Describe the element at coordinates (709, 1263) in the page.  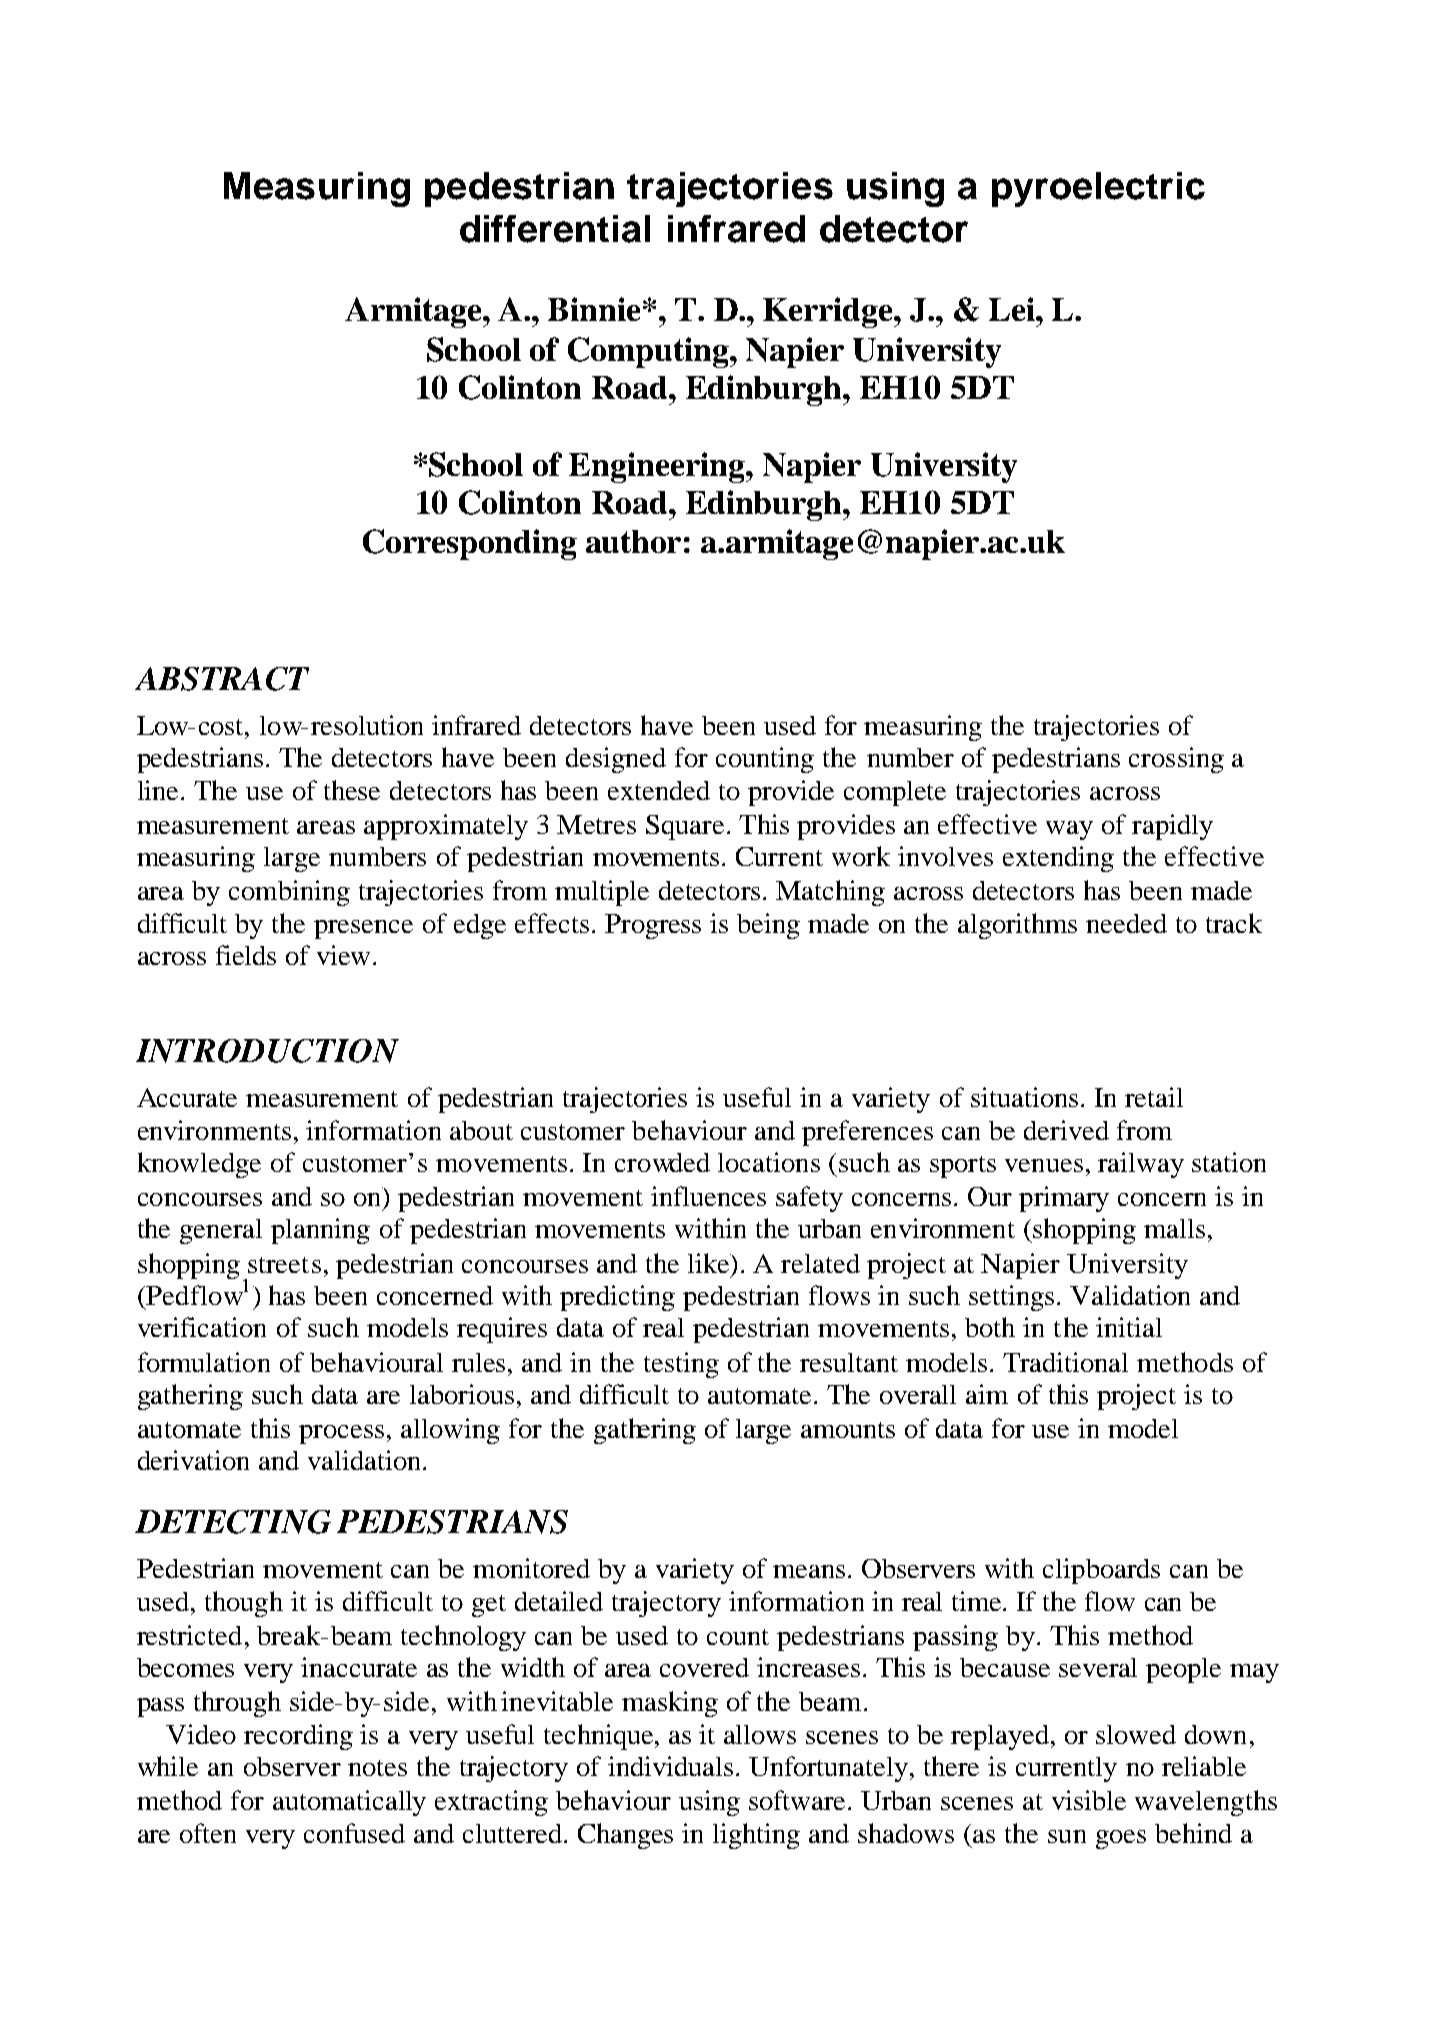
I see `like` at that location.
